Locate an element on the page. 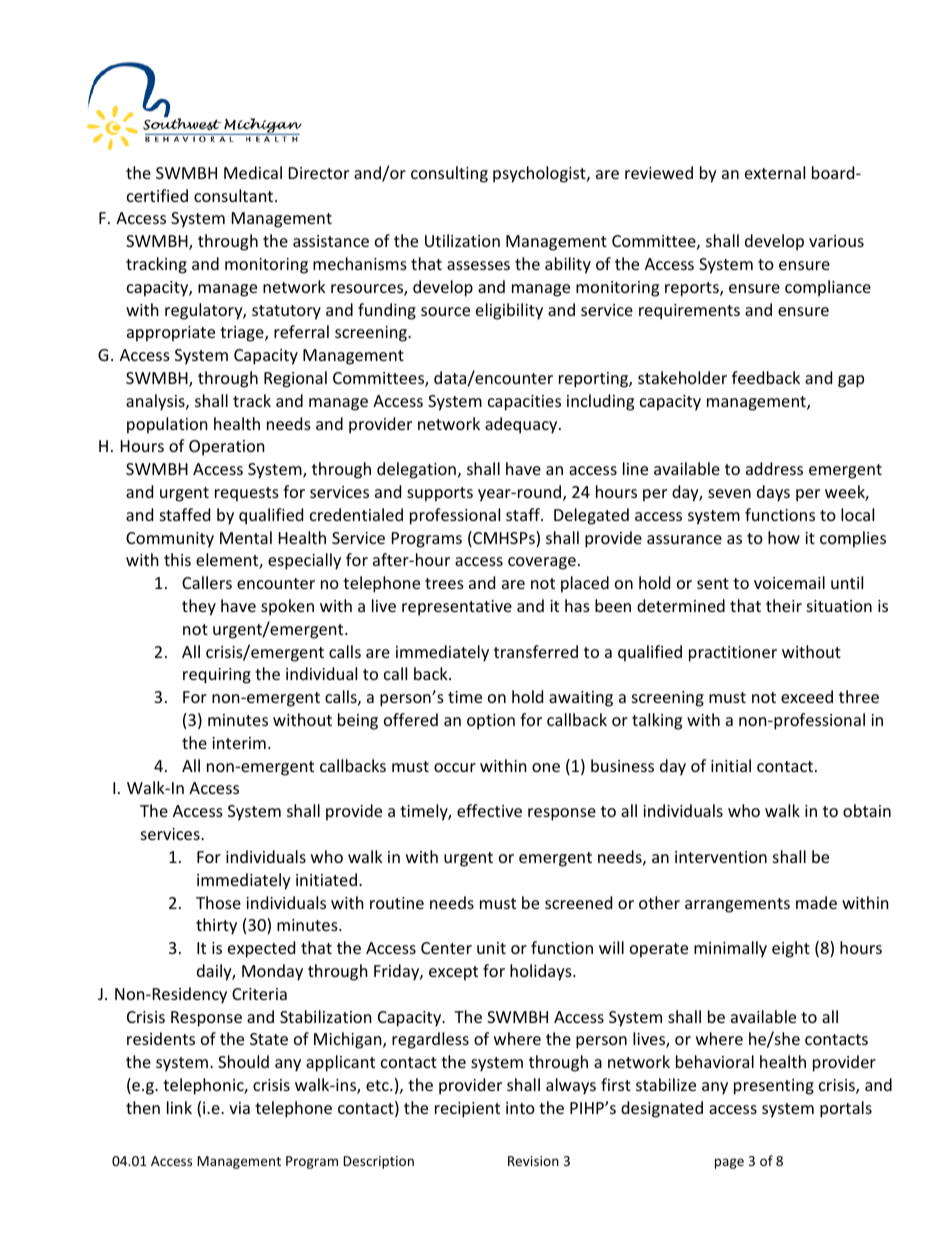  psychologist is located at coordinates (540, 174).
